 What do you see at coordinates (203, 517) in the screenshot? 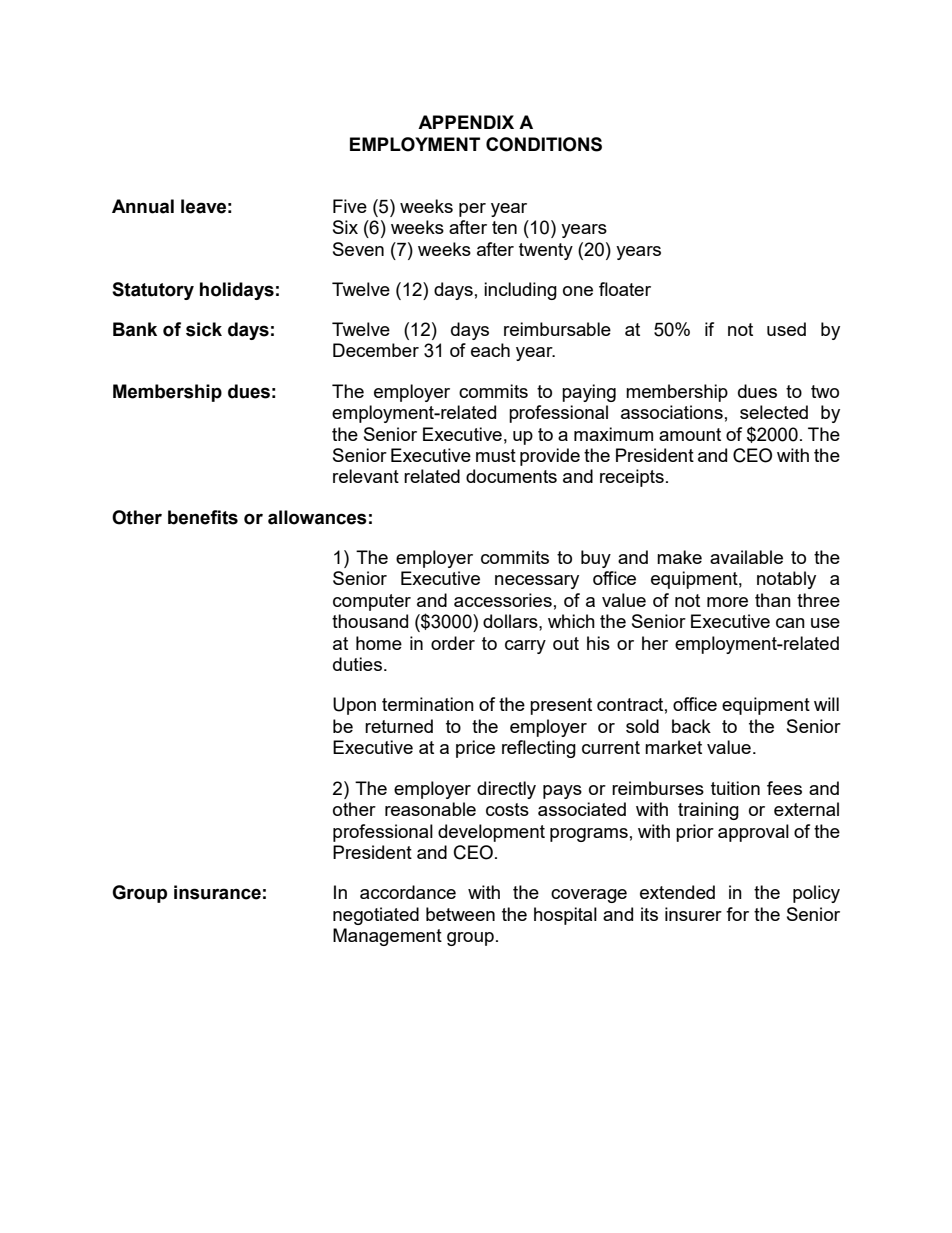
I see `benefits` at bounding box center [203, 517].
